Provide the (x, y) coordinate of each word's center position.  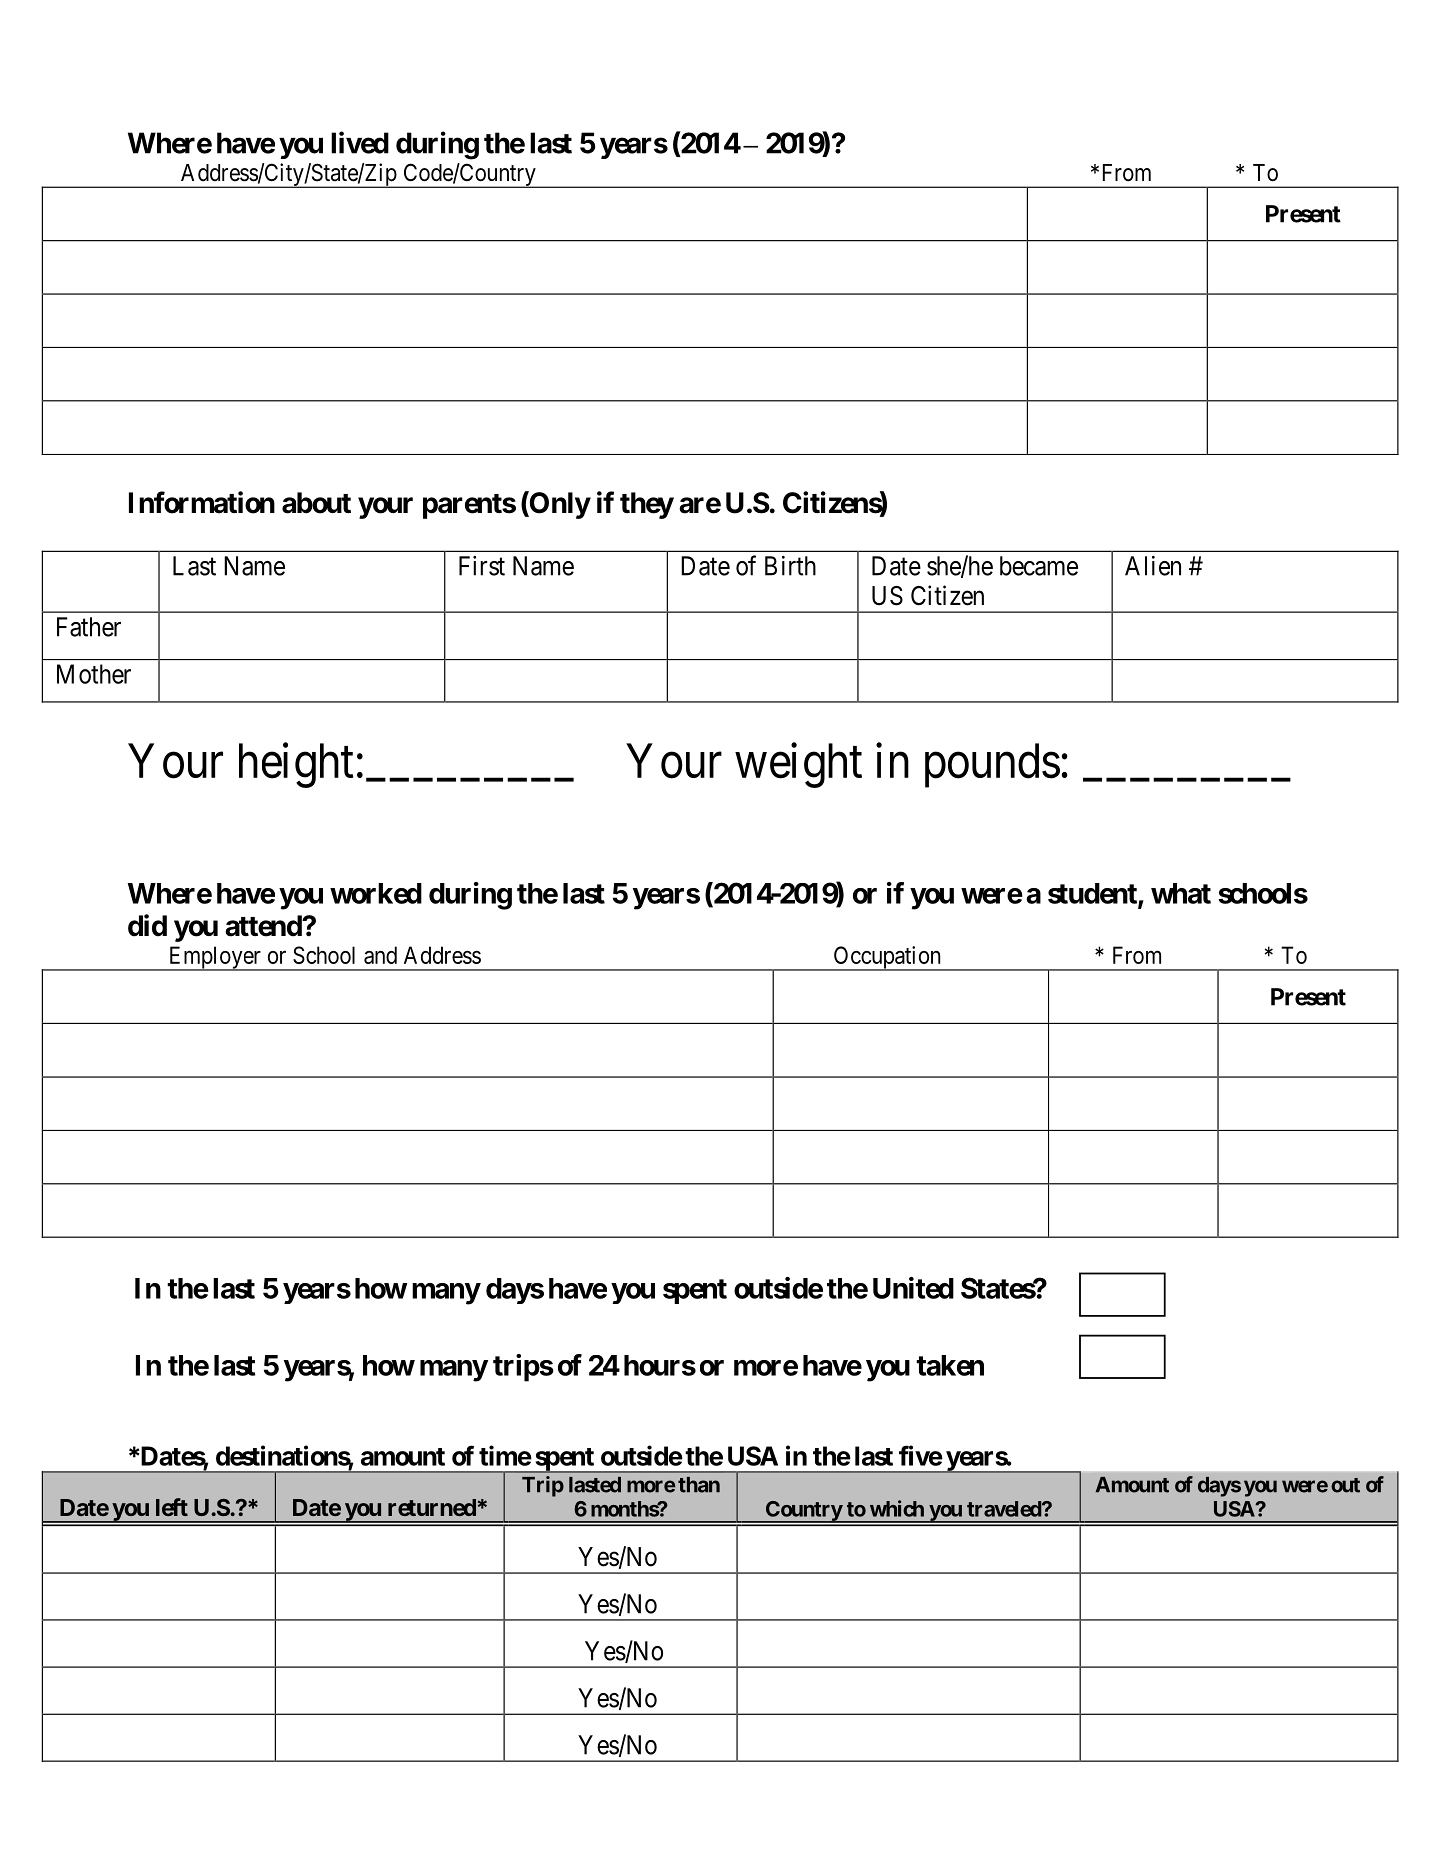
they (647, 505)
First (482, 566)
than (699, 1485)
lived (360, 142)
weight (798, 765)
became (1039, 566)
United (913, 1288)
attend (264, 926)
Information (202, 502)
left (172, 1507)
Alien (1153, 566)
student (1093, 894)
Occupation (887, 958)
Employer (214, 958)
